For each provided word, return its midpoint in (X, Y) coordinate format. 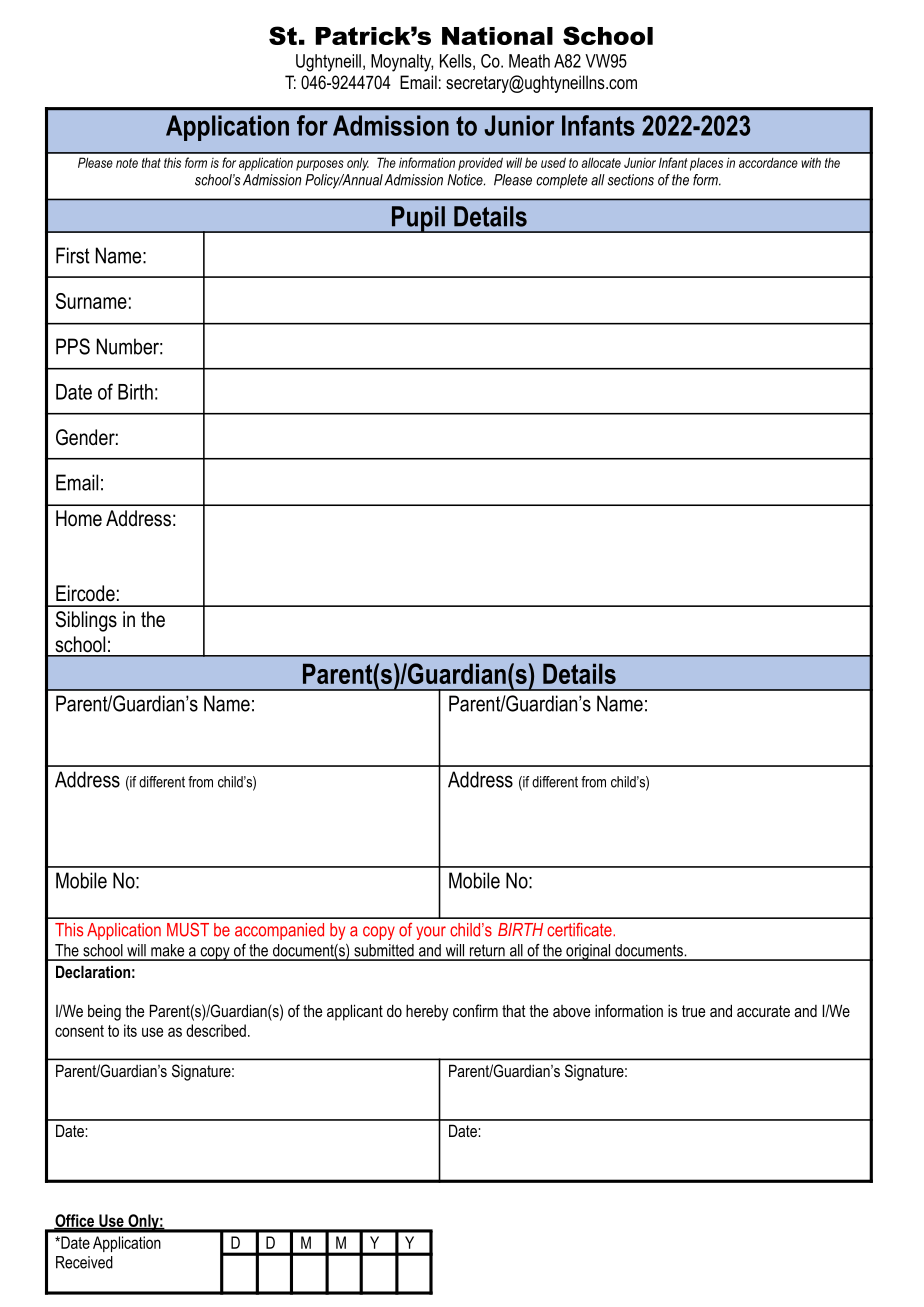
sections (631, 180)
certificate (580, 930)
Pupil (418, 219)
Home (79, 518)
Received (84, 1262)
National (497, 36)
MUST (188, 929)
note (127, 163)
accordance (768, 163)
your (431, 933)
